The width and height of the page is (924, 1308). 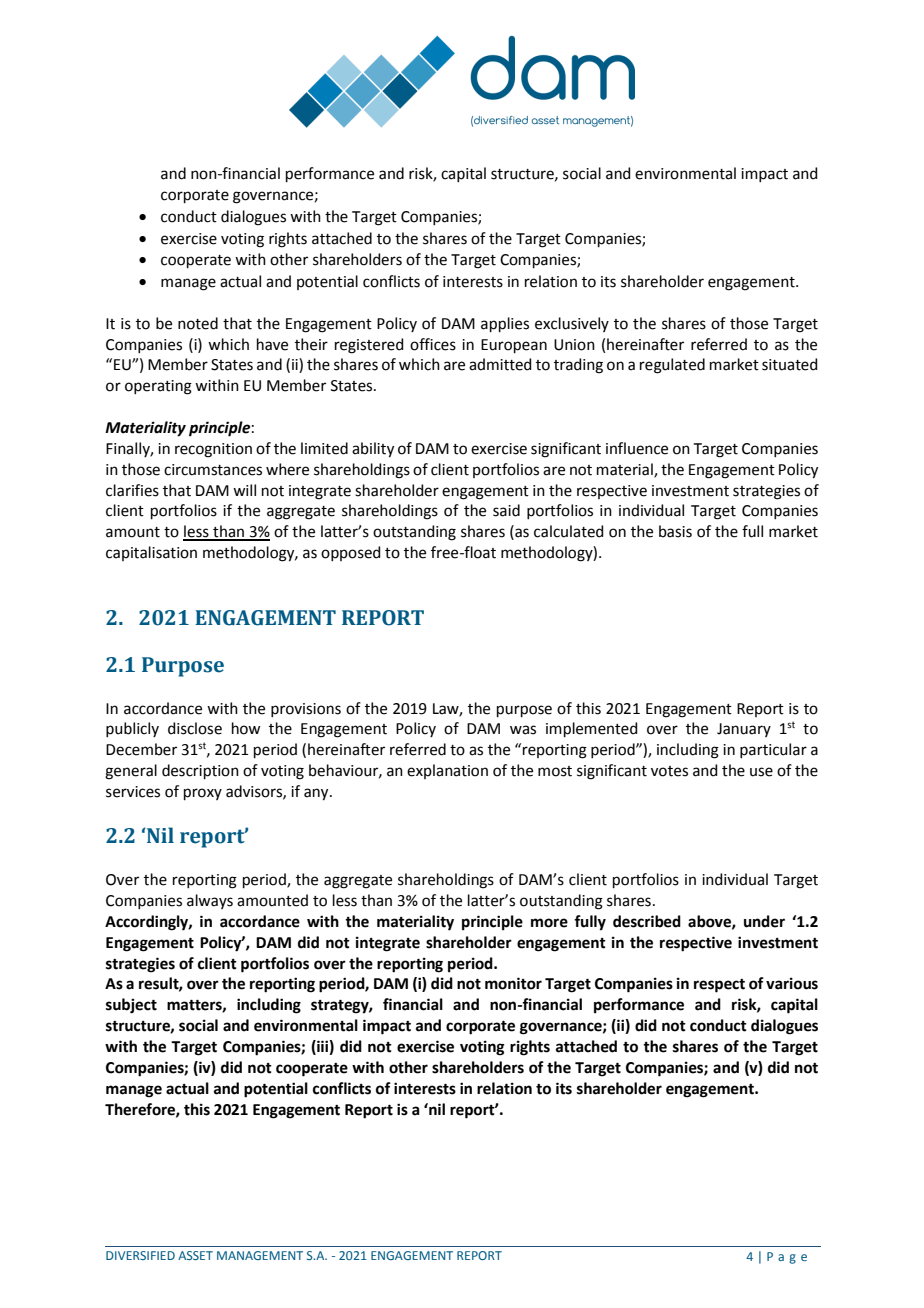 What do you see at coordinates (195, 1255) in the page?
I see `ASSET` at bounding box center [195, 1255].
